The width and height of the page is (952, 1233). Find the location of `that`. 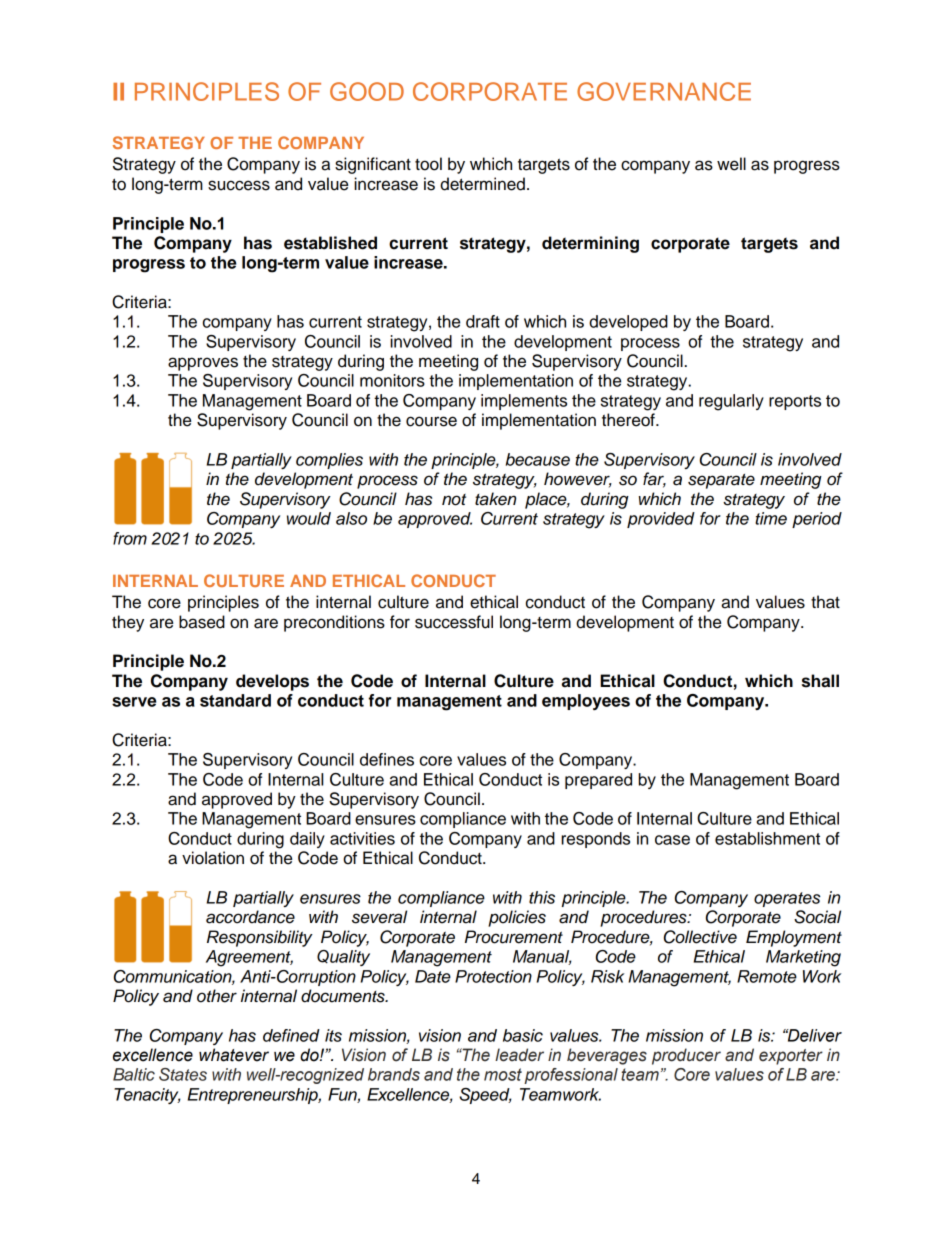

that is located at coordinates (825, 602).
